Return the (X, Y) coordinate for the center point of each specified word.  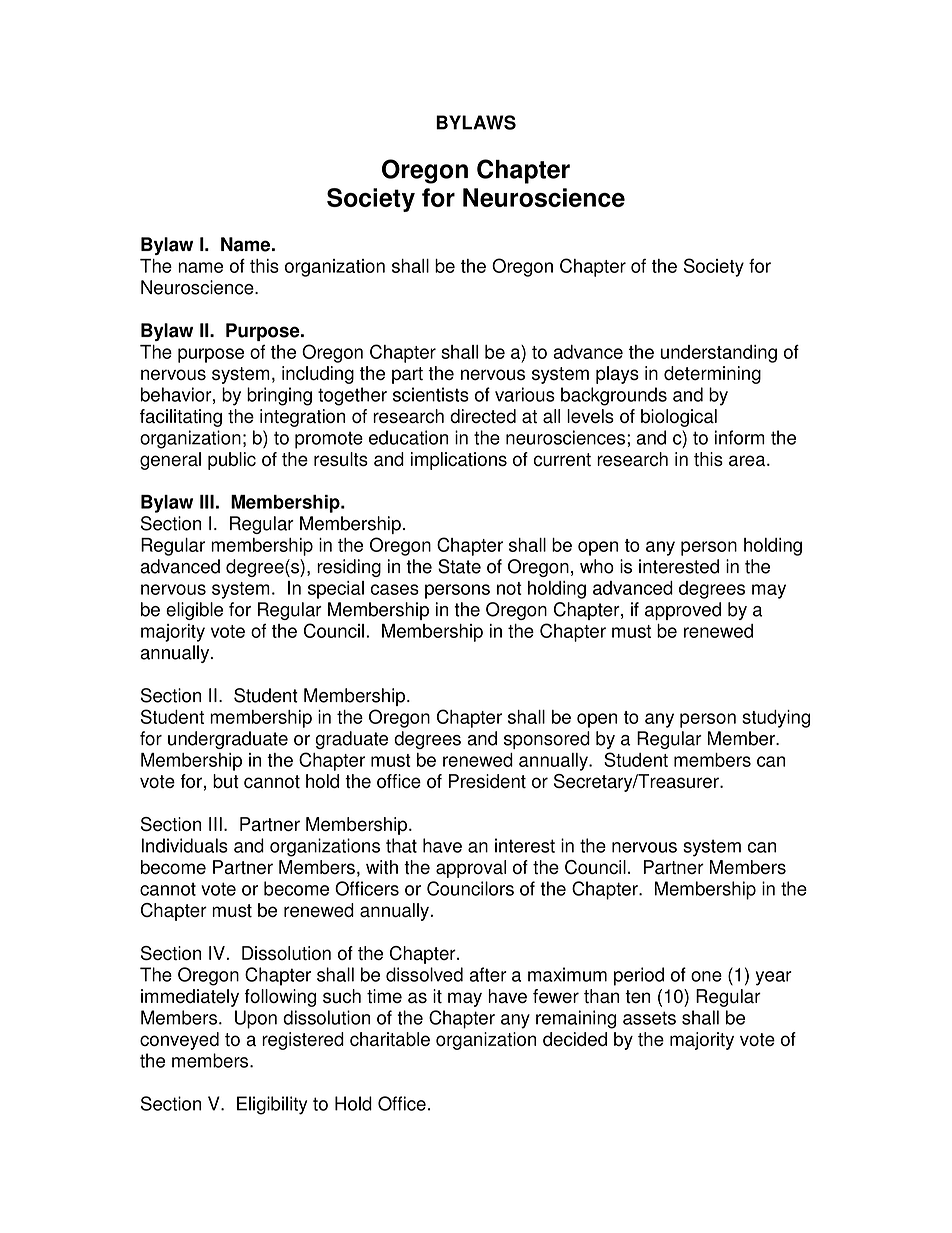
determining (712, 375)
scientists (431, 394)
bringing (279, 396)
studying (776, 719)
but (226, 781)
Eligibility (272, 1105)
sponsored (547, 740)
